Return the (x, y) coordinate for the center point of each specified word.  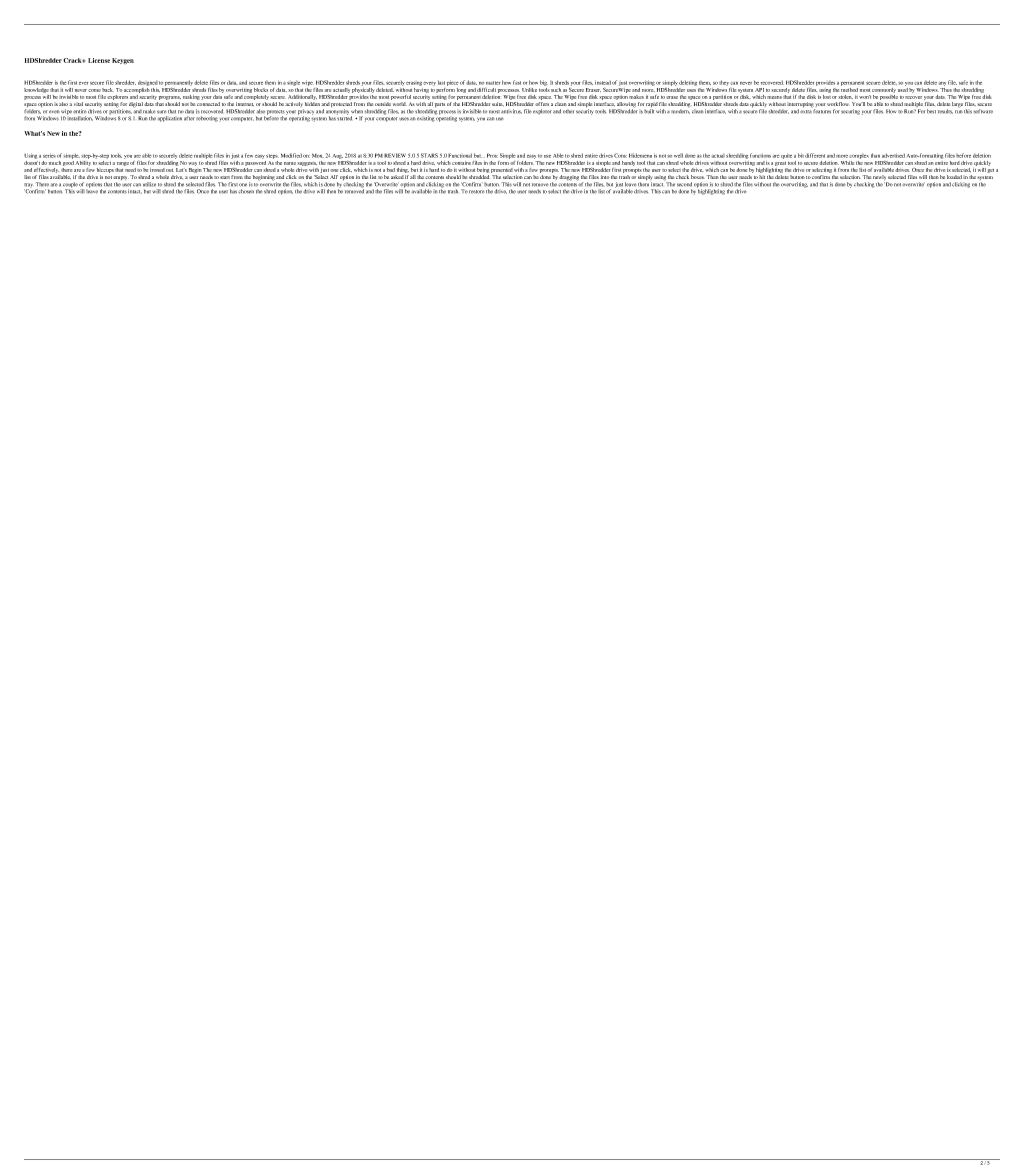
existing (426, 118)
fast (517, 82)
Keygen (123, 61)
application (170, 119)
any (942, 84)
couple (70, 186)
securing (850, 112)
